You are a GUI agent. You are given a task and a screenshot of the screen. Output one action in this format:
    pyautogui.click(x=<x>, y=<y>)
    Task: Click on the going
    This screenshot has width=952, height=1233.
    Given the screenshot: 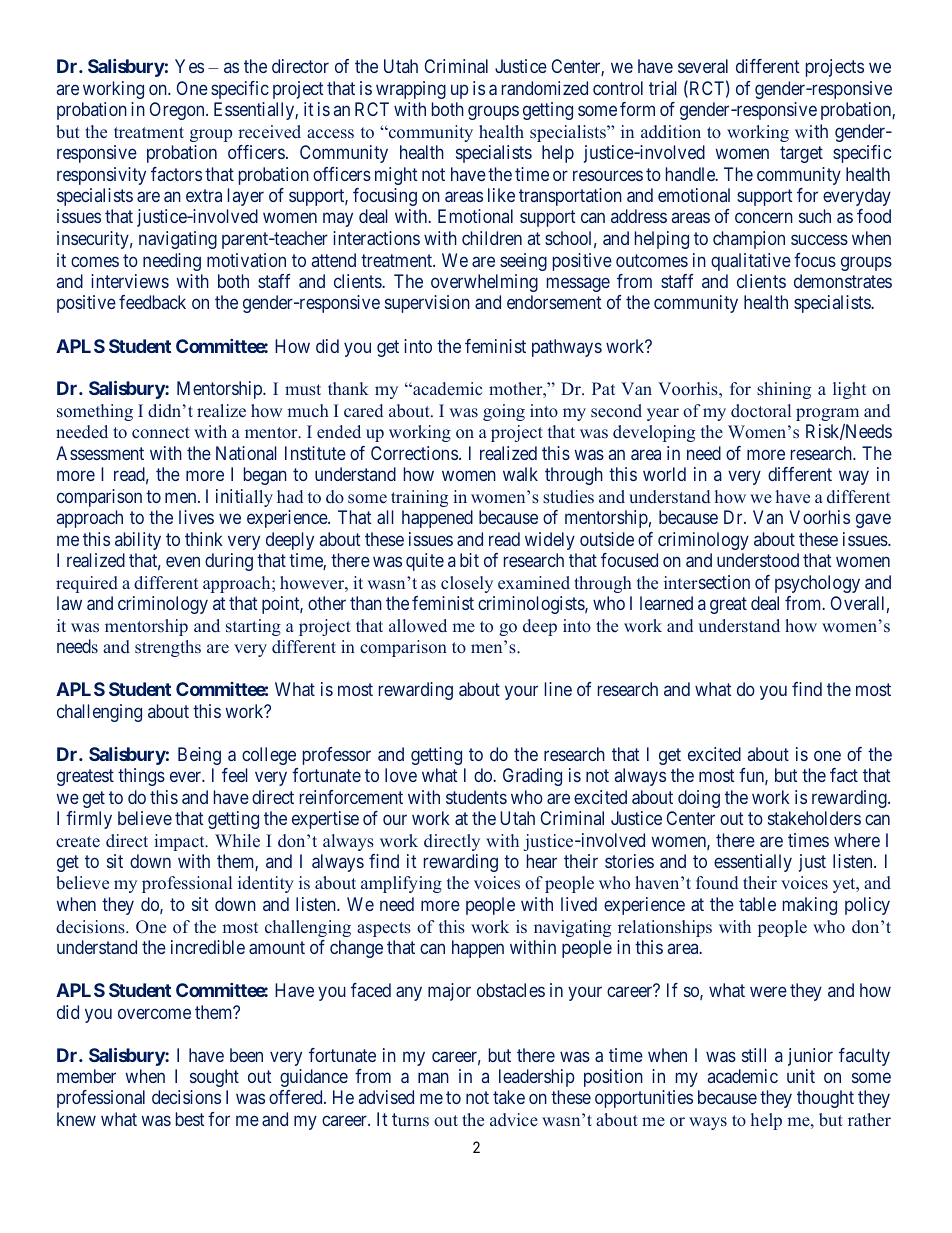 What is the action you would take?
    pyautogui.click(x=504, y=412)
